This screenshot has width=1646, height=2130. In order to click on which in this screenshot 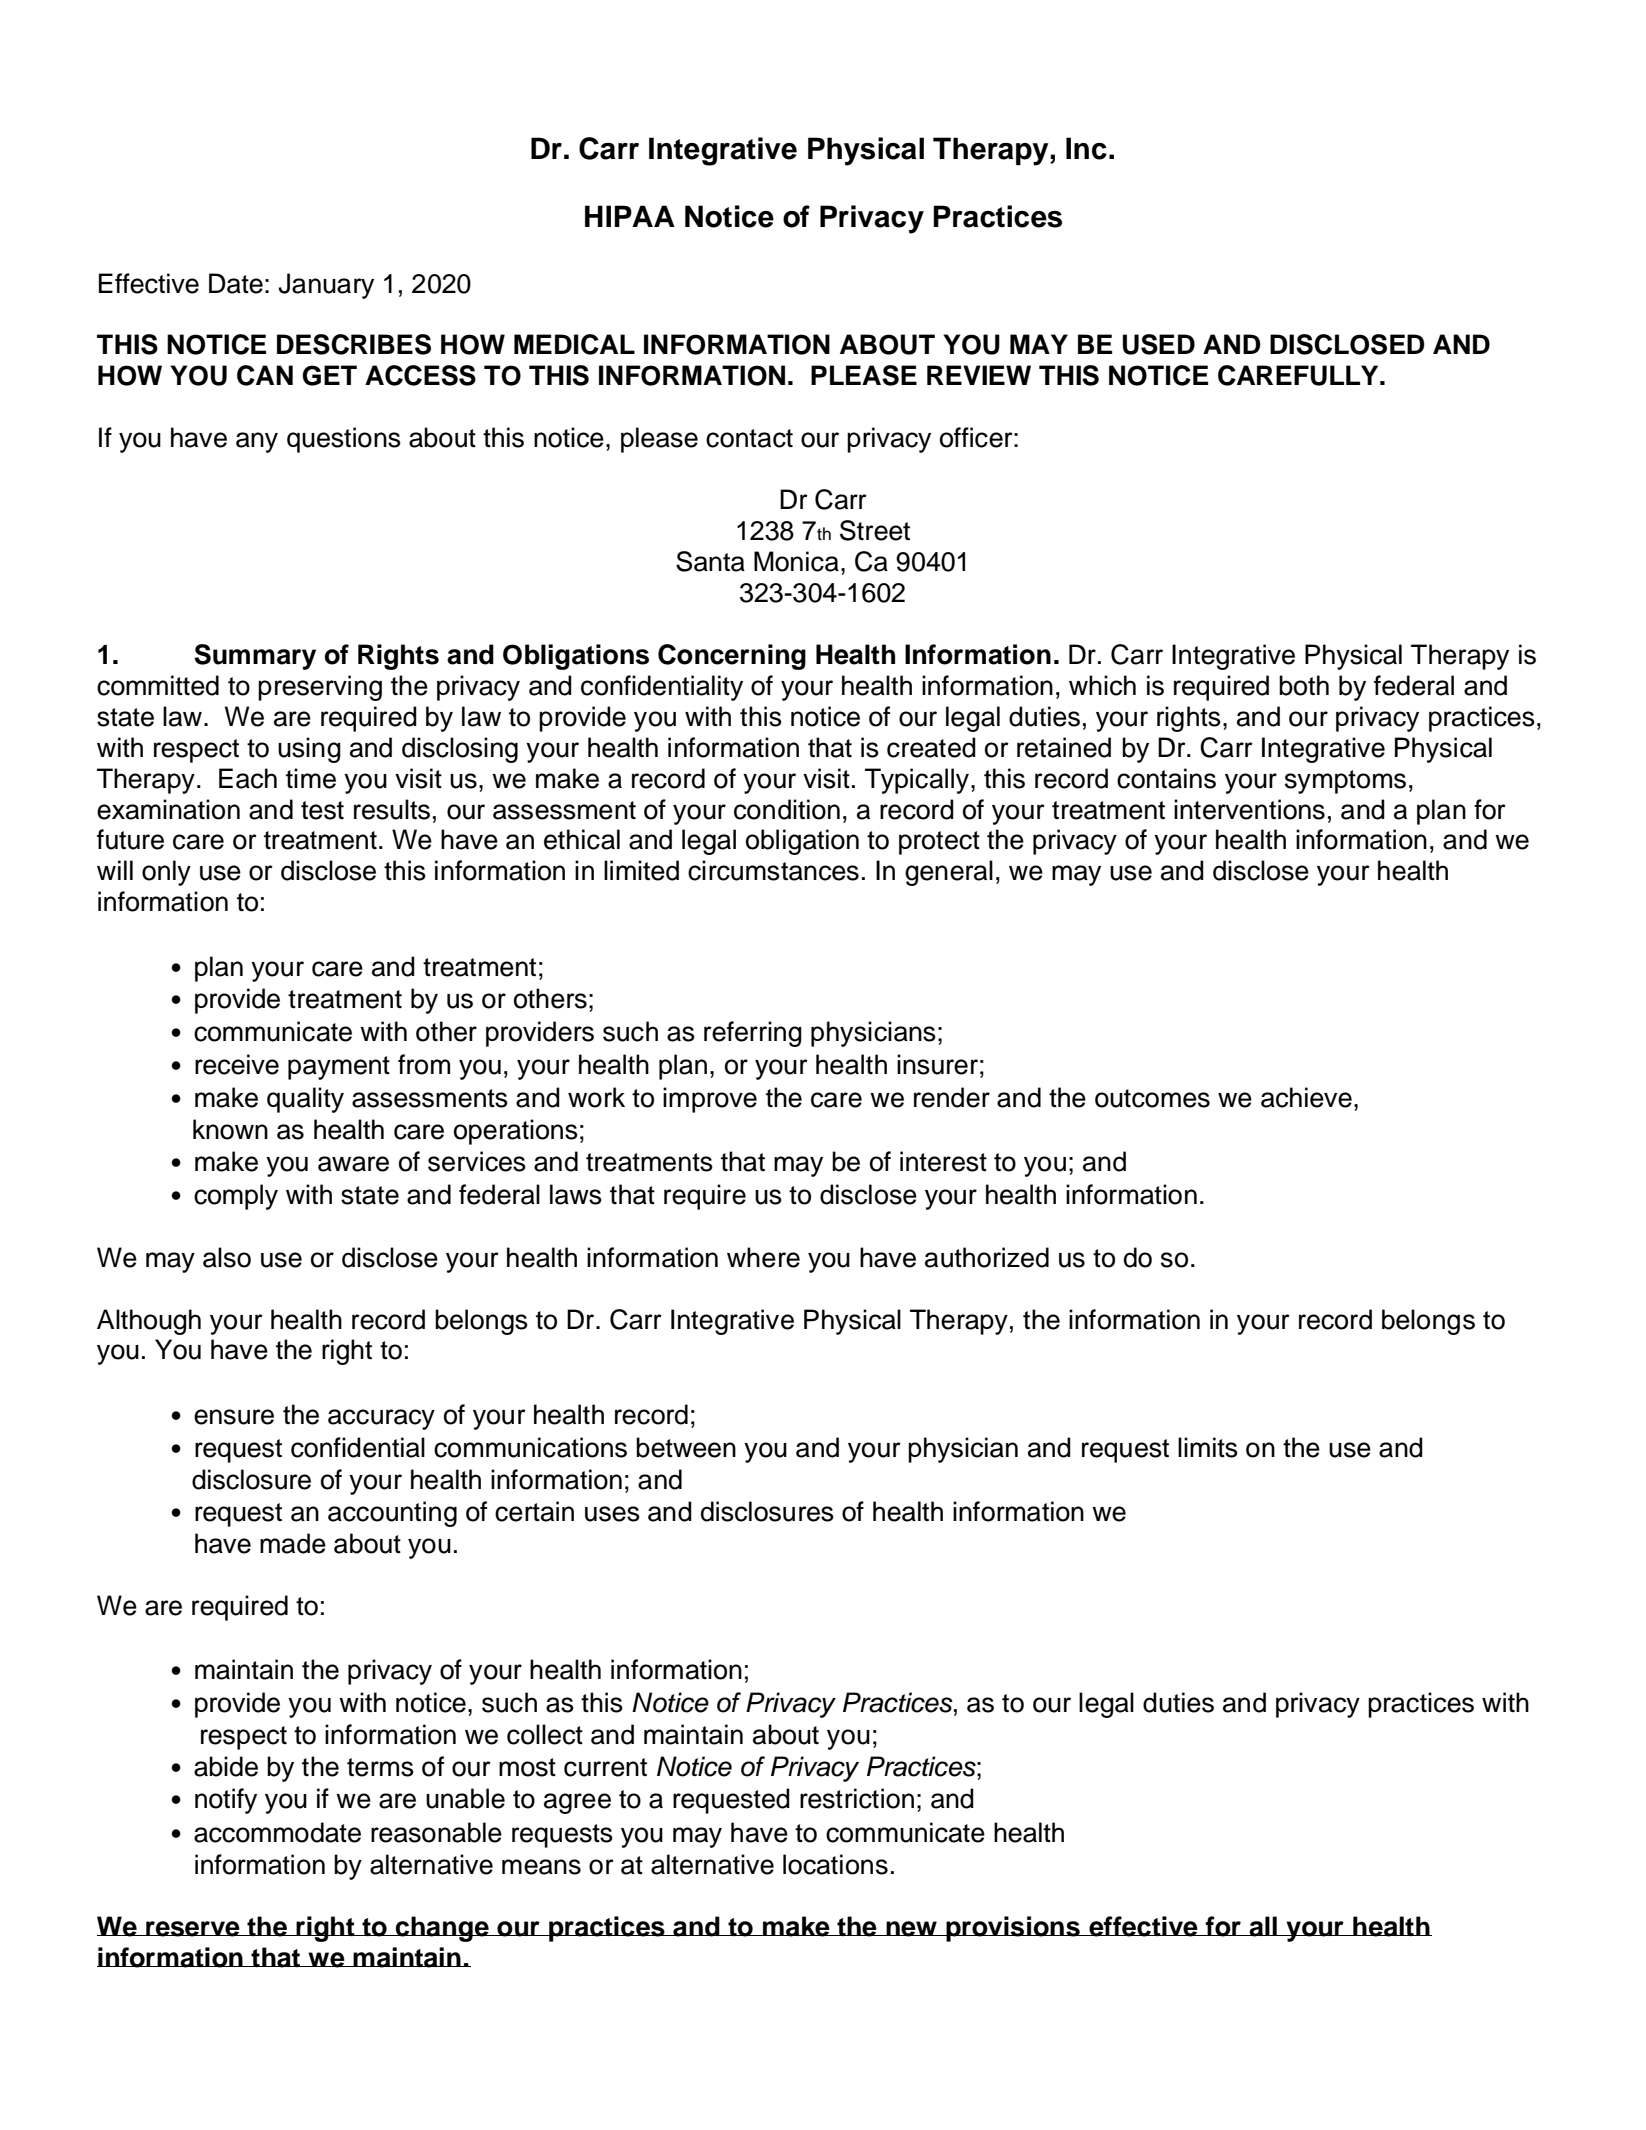, I will do `click(1102, 685)`.
